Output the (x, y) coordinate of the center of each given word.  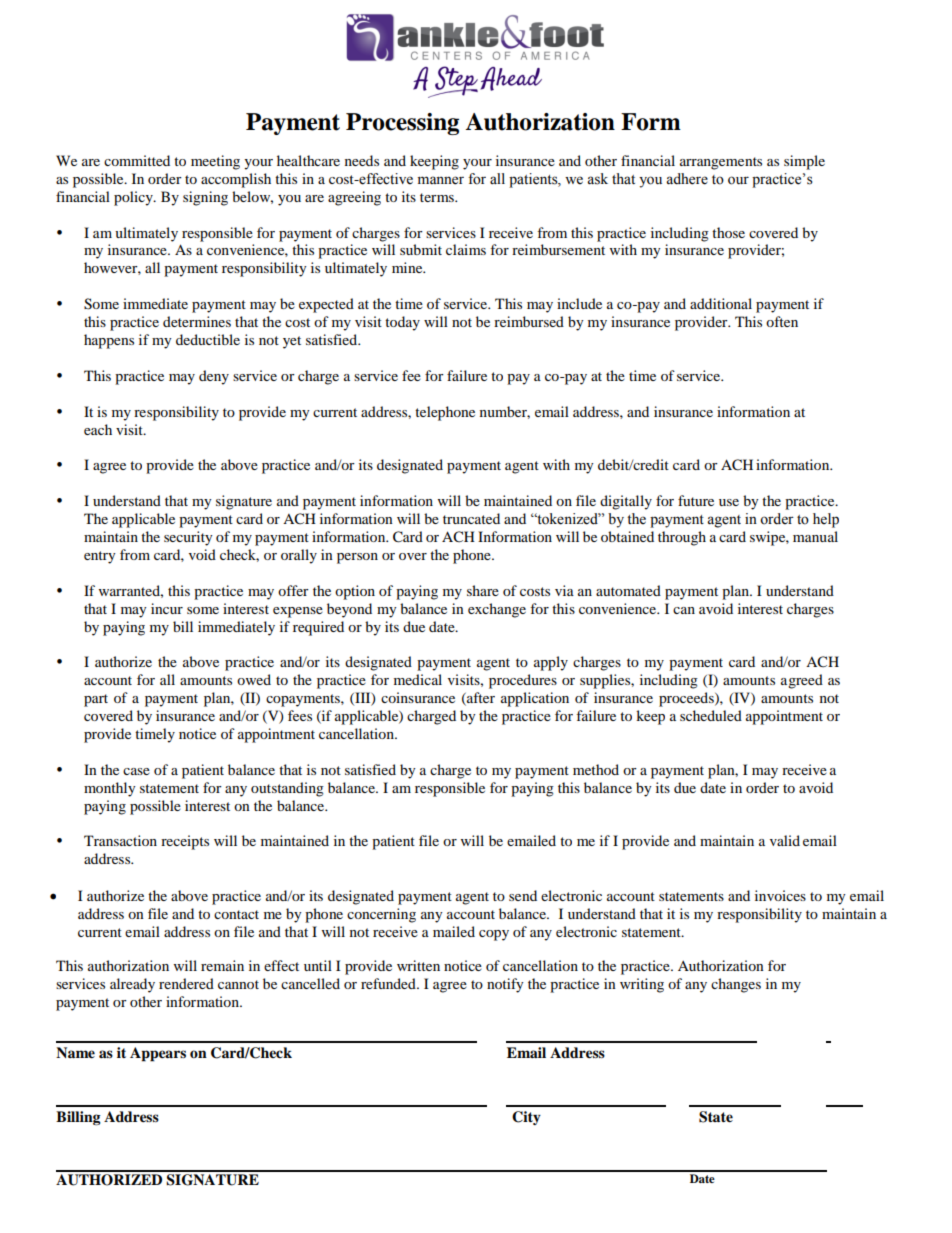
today (402, 323)
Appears (158, 1054)
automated (628, 590)
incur (167, 608)
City (526, 1118)
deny (214, 377)
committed (137, 160)
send (523, 895)
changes (736, 985)
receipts (185, 842)
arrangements (721, 163)
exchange (497, 610)
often (782, 321)
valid (785, 840)
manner (440, 180)
